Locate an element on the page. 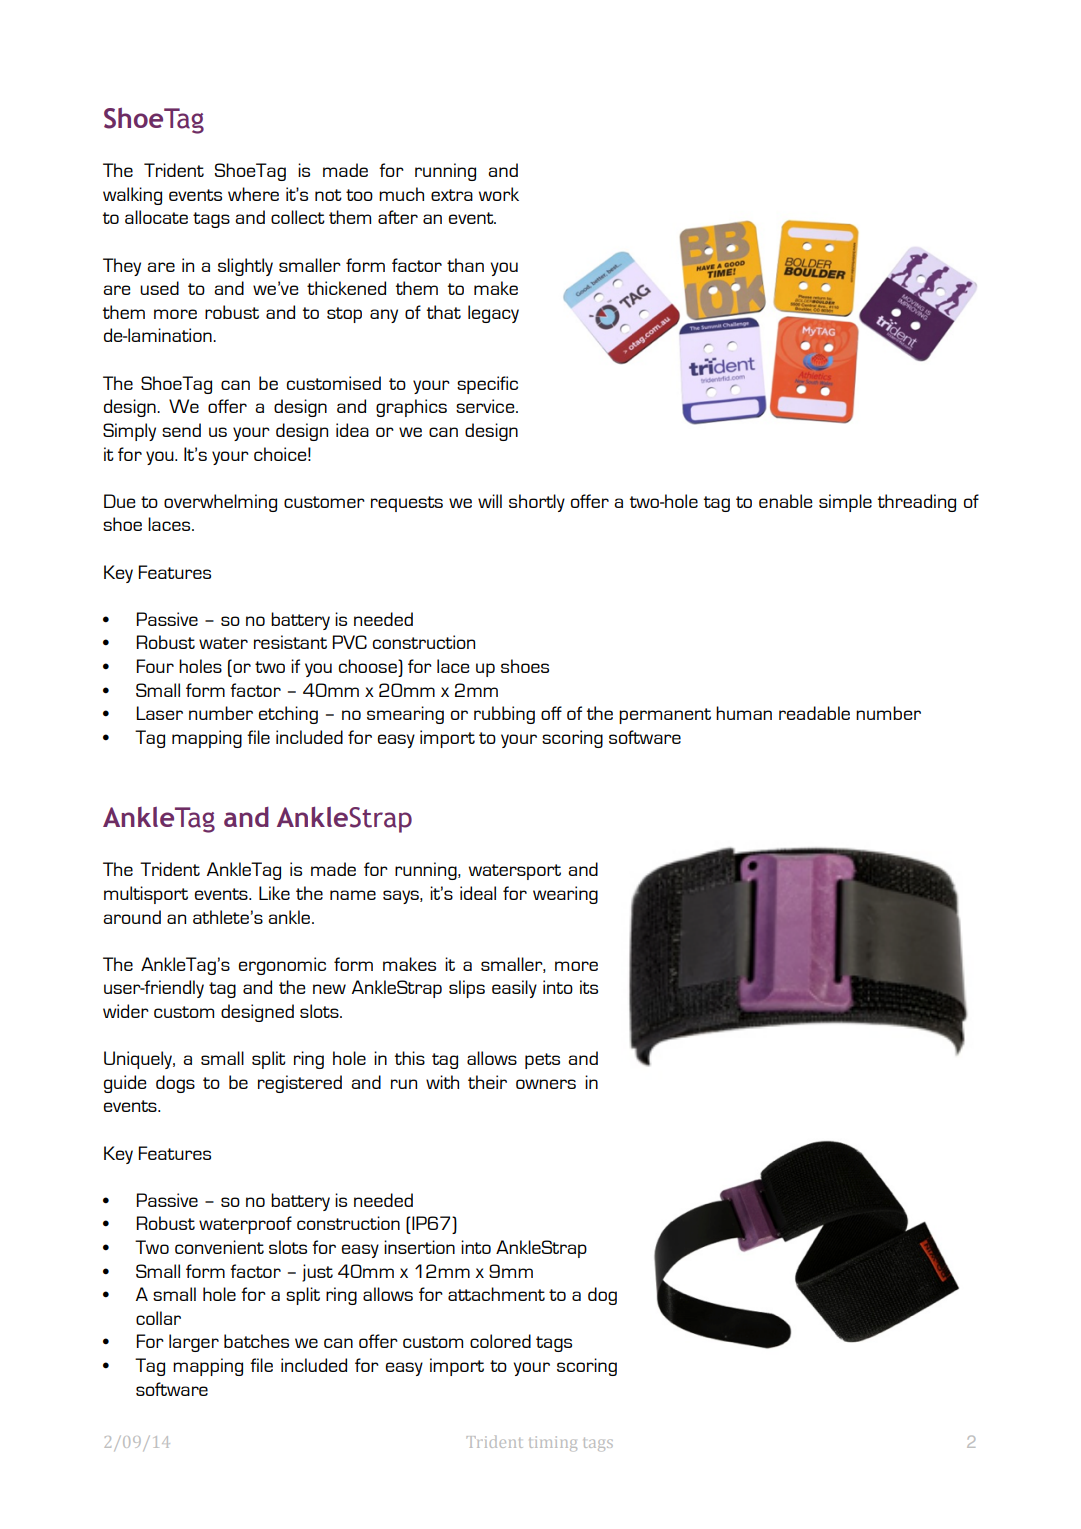  attachment is located at coordinates (496, 1294).
